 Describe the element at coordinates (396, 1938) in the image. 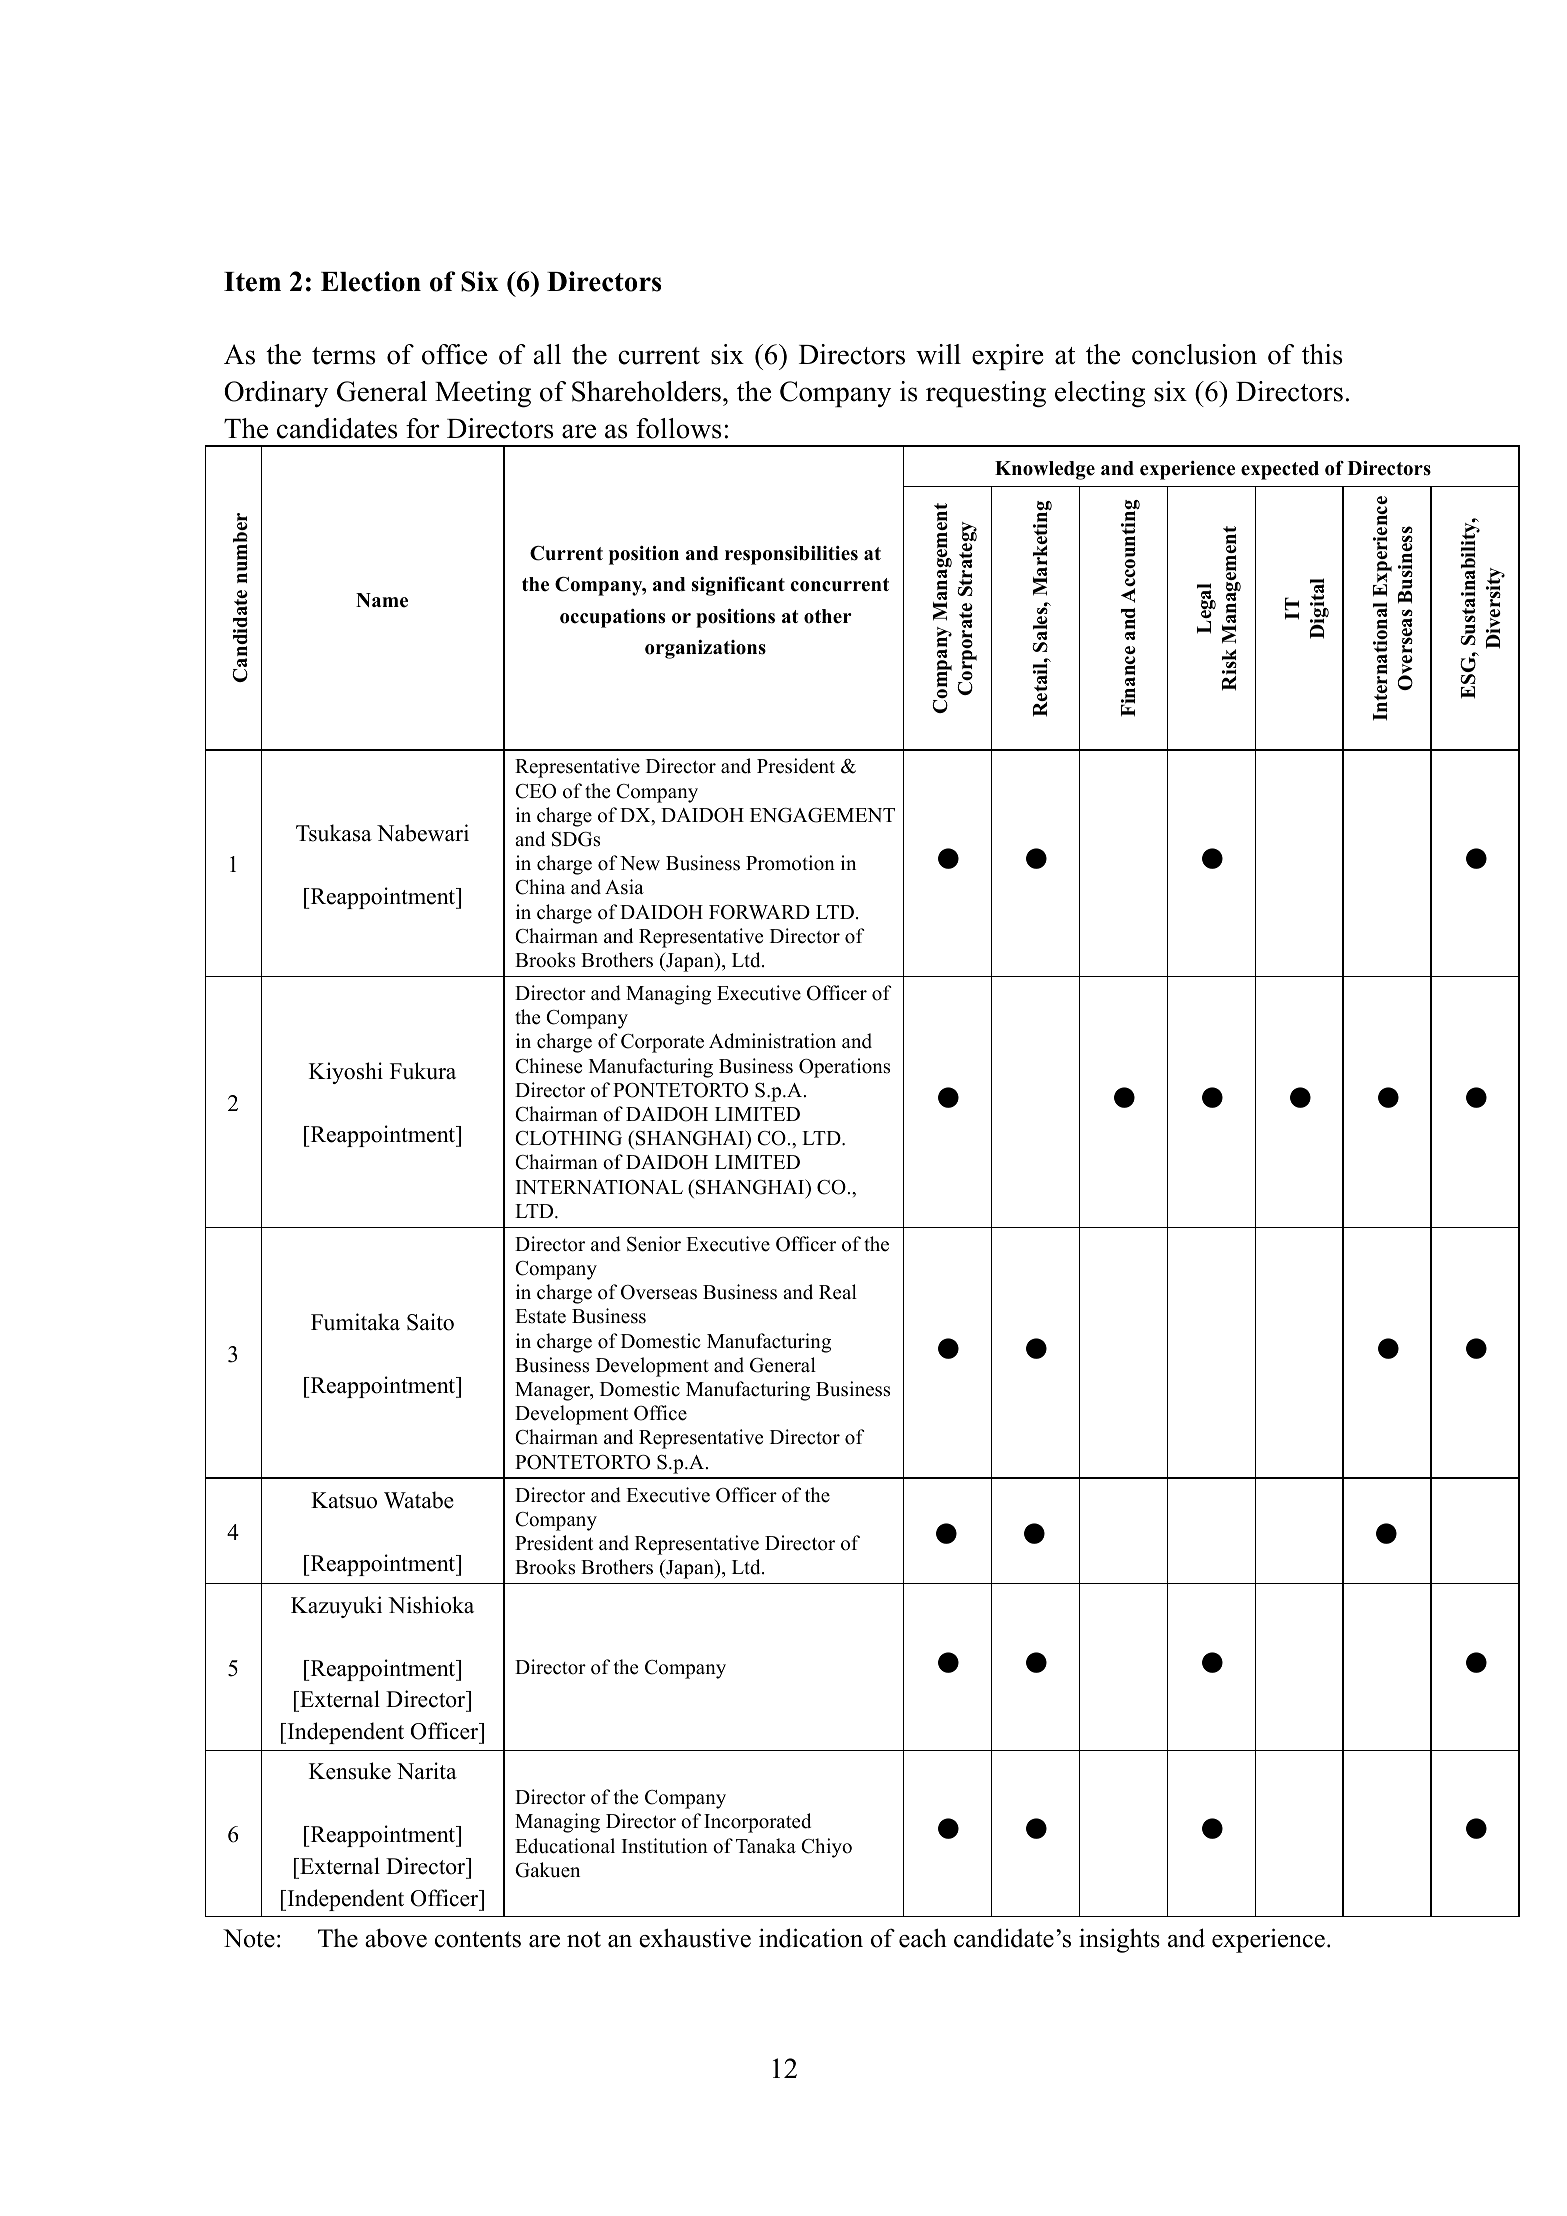

I see `above` at that location.
